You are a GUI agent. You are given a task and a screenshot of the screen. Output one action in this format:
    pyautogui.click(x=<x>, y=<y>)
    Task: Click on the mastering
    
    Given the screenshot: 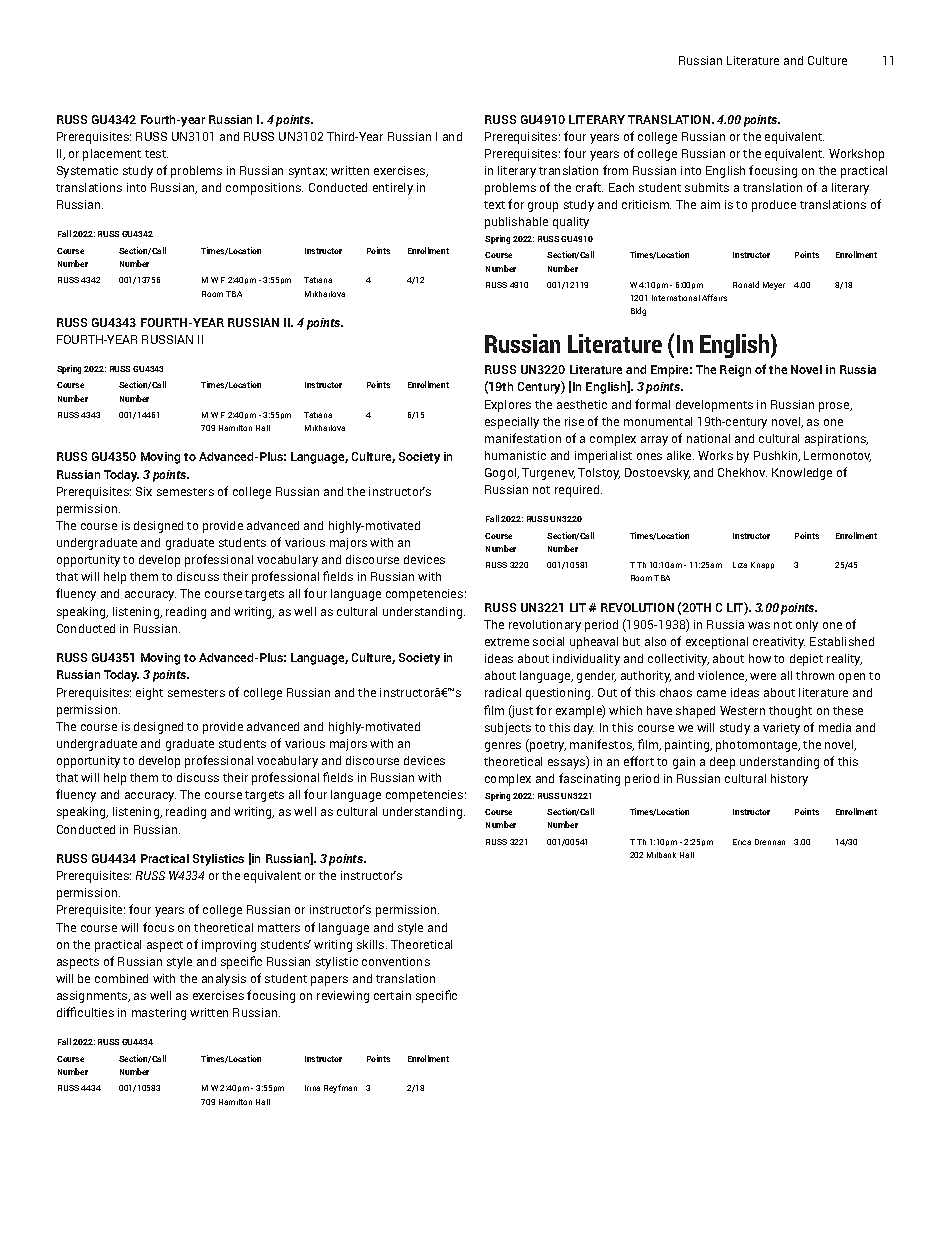 What is the action you would take?
    pyautogui.click(x=159, y=1014)
